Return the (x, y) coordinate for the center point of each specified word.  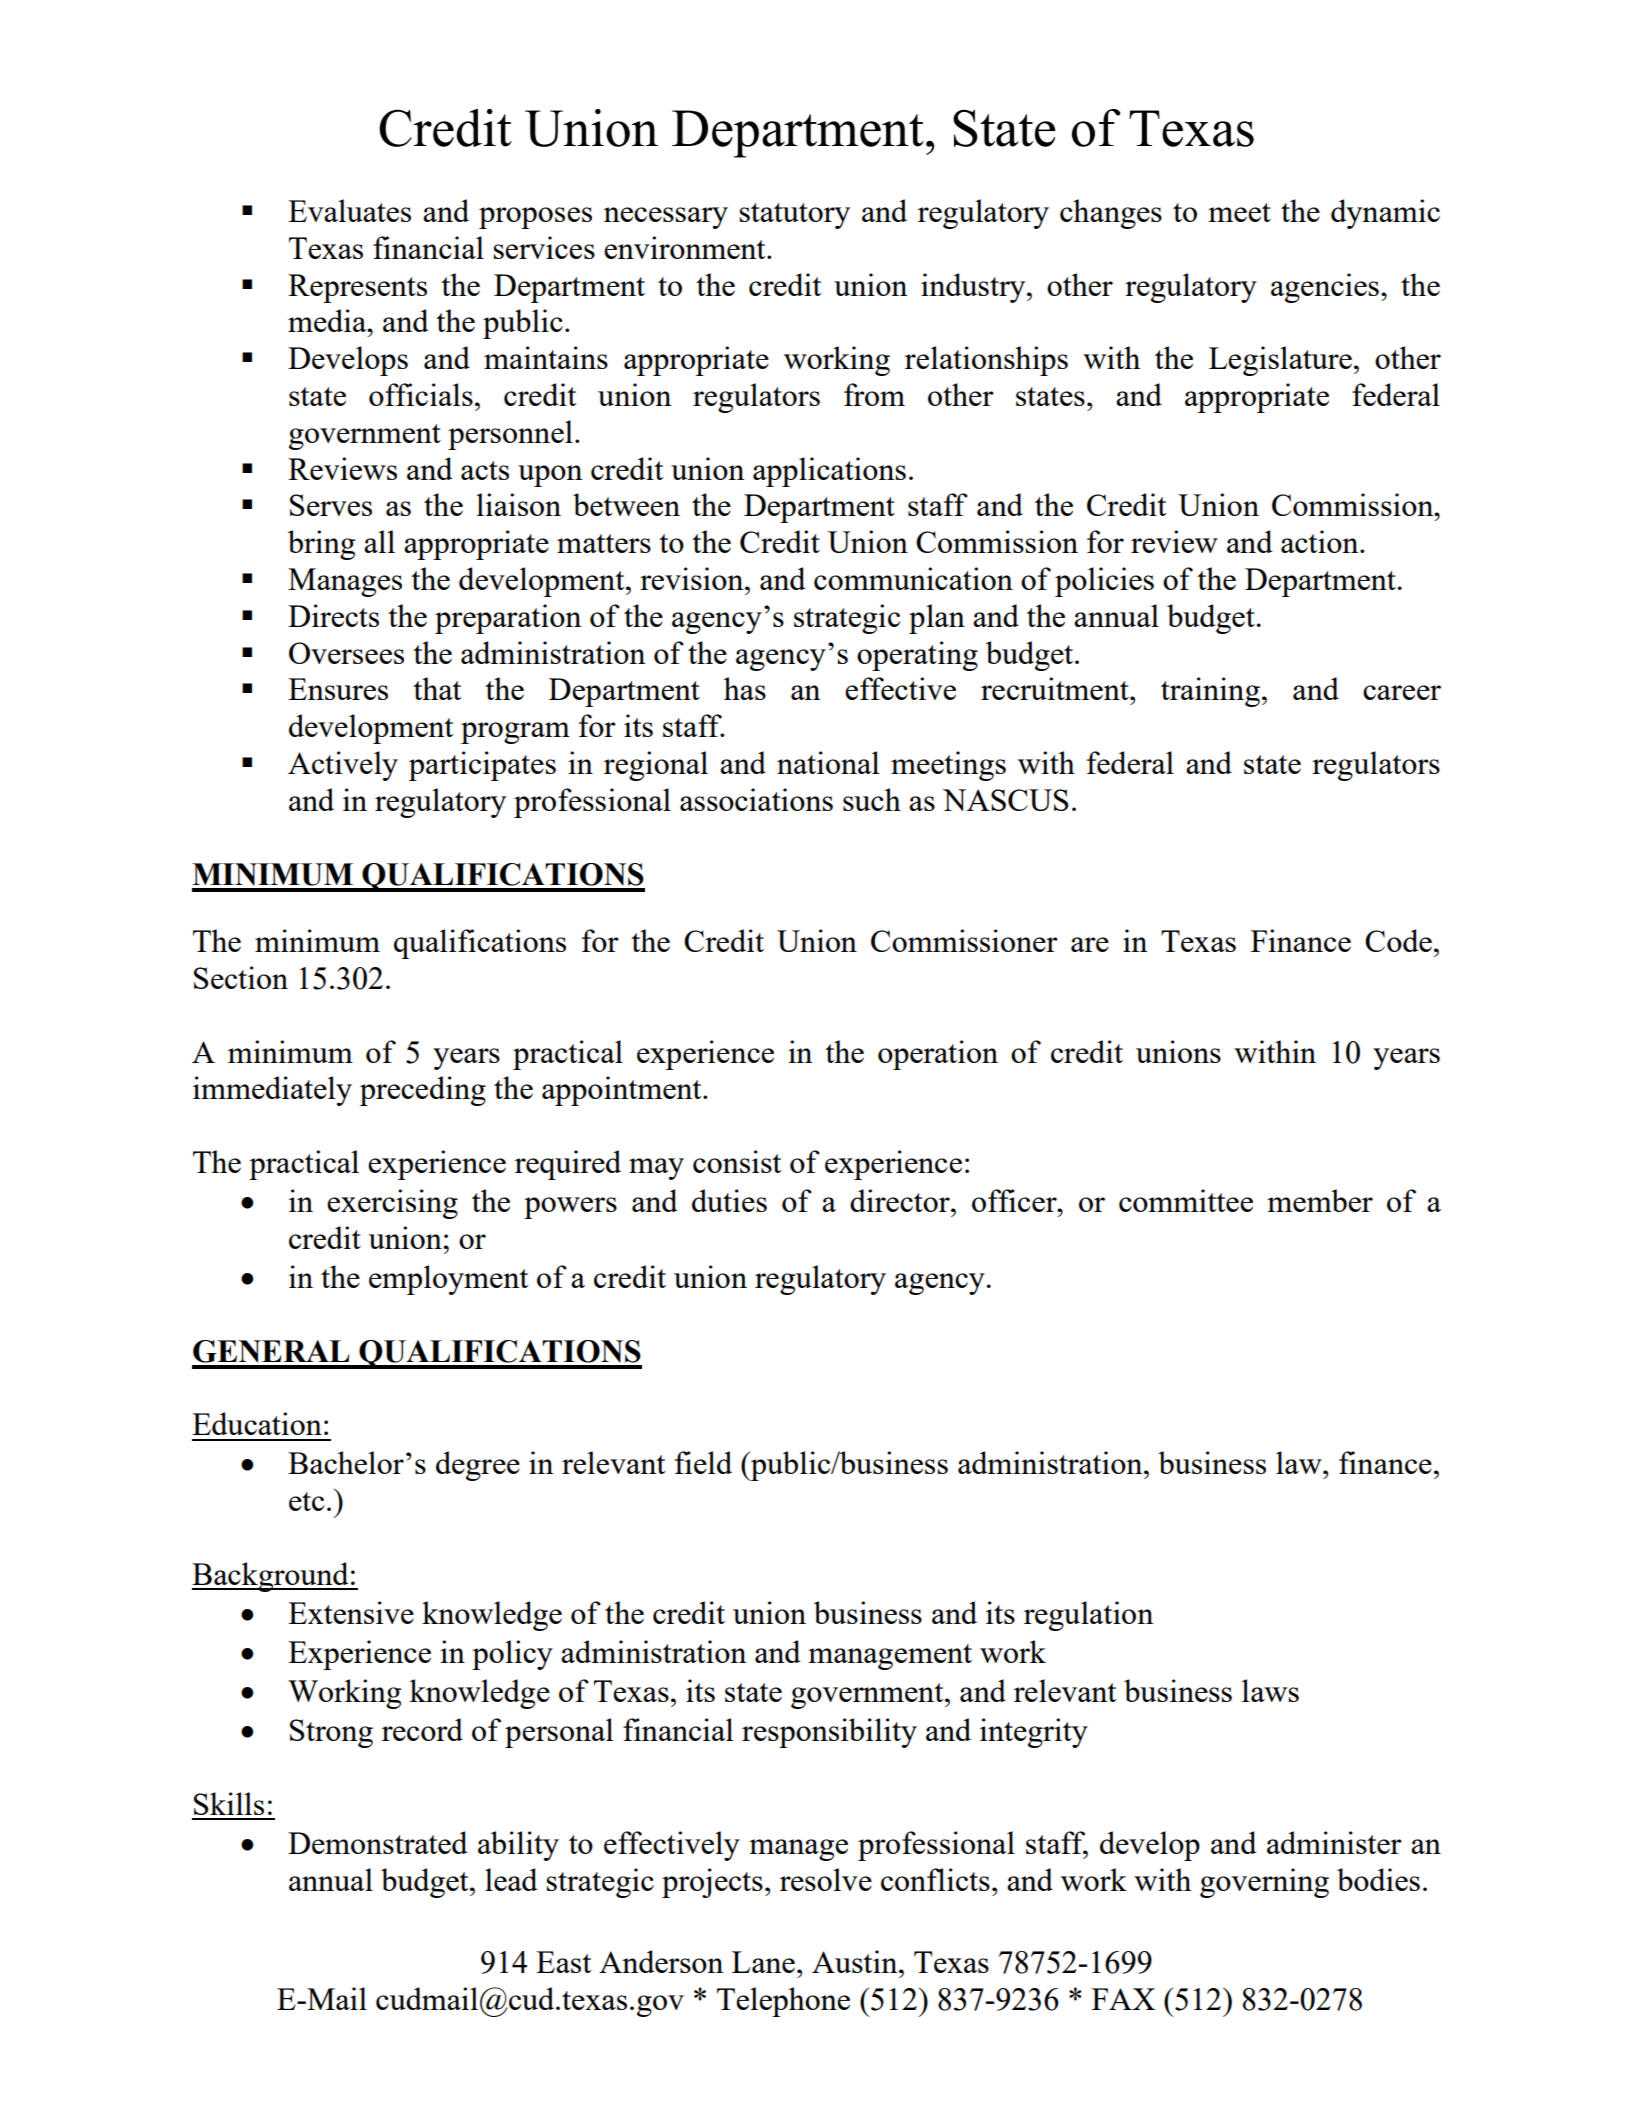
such (872, 799)
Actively (343, 766)
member (1320, 1200)
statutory (794, 216)
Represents (357, 288)
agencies (1325, 288)
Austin (856, 1961)
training (1212, 692)
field (703, 1462)
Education (257, 1423)
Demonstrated (377, 1842)
